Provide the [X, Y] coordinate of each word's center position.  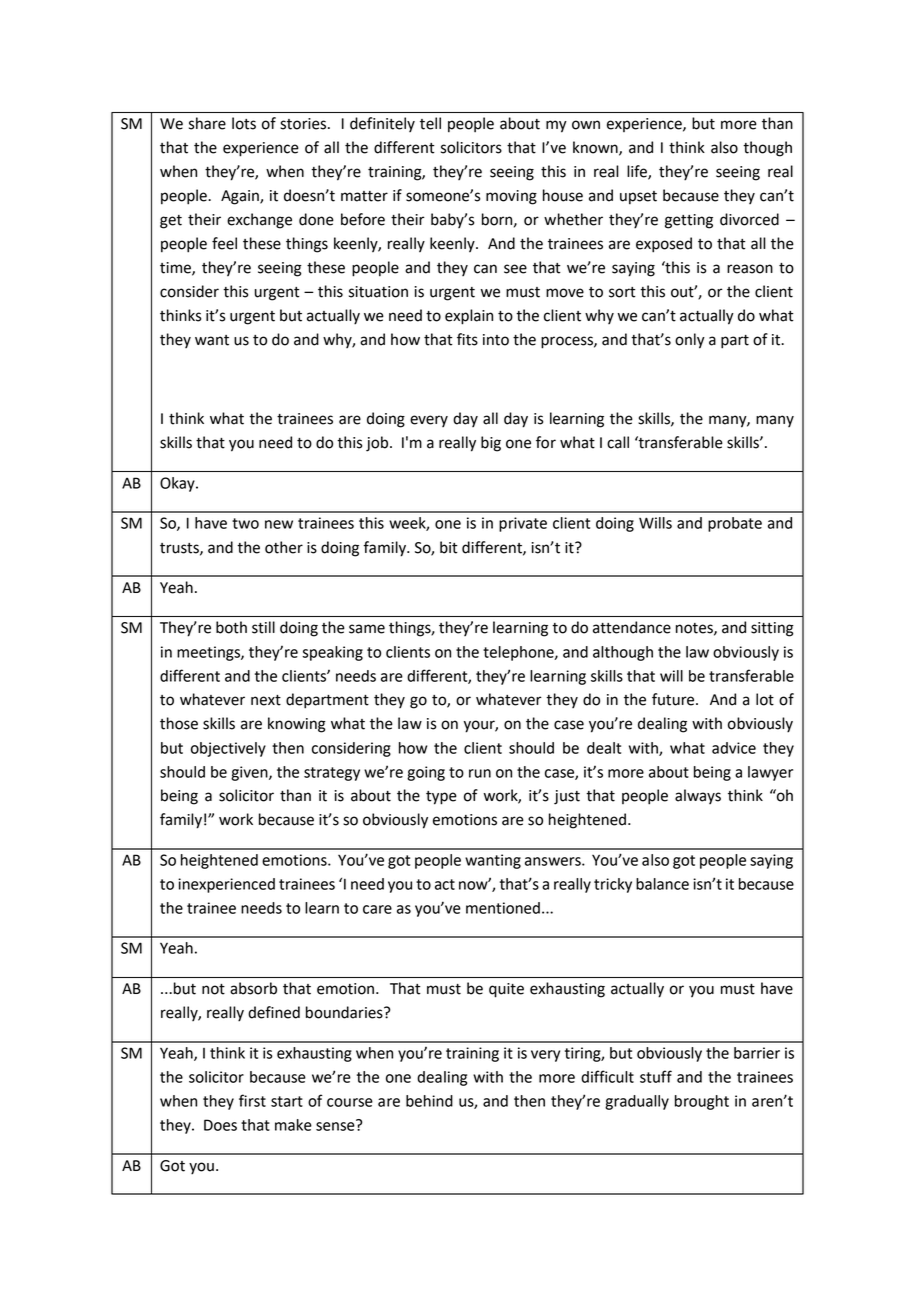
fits [467, 339]
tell [430, 123]
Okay [178, 484]
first [252, 1100]
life [638, 172]
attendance [632, 627]
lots [244, 123]
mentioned [503, 908]
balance [662, 884]
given [250, 773]
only [690, 341]
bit [449, 547]
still [263, 627]
